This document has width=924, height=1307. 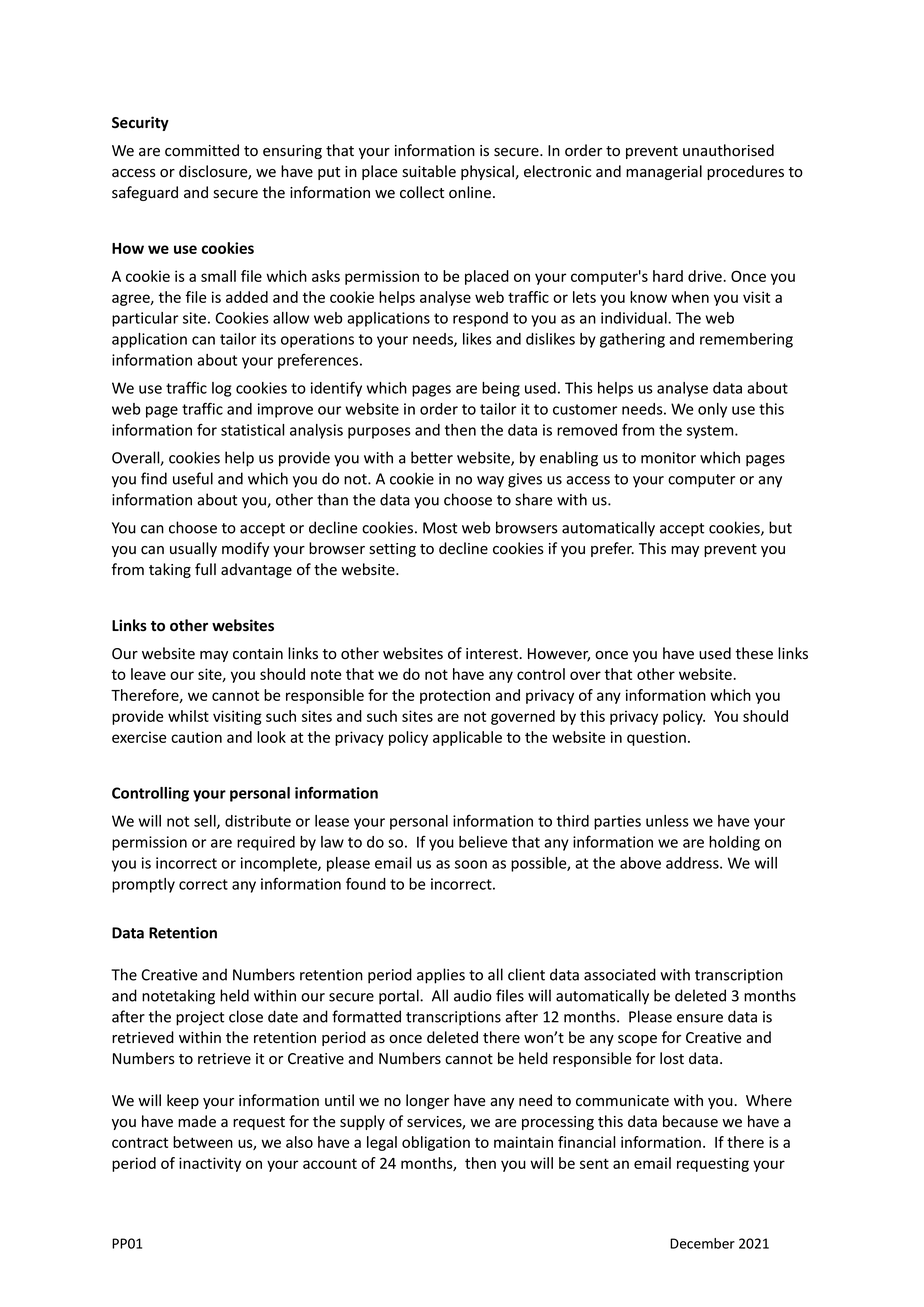 What do you see at coordinates (188, 716) in the document?
I see `whilst` at bounding box center [188, 716].
